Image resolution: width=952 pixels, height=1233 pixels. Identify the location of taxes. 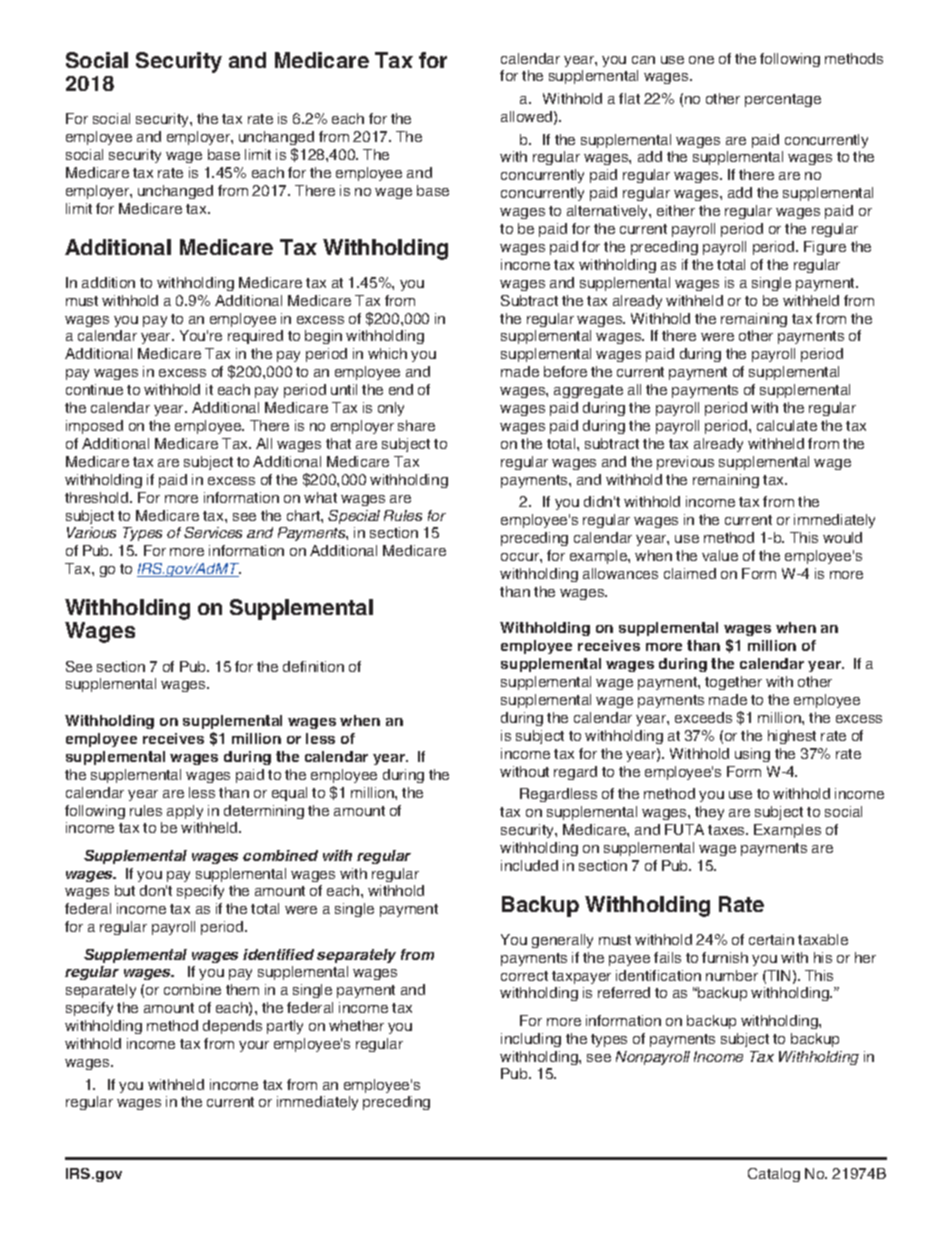
(728, 830).
